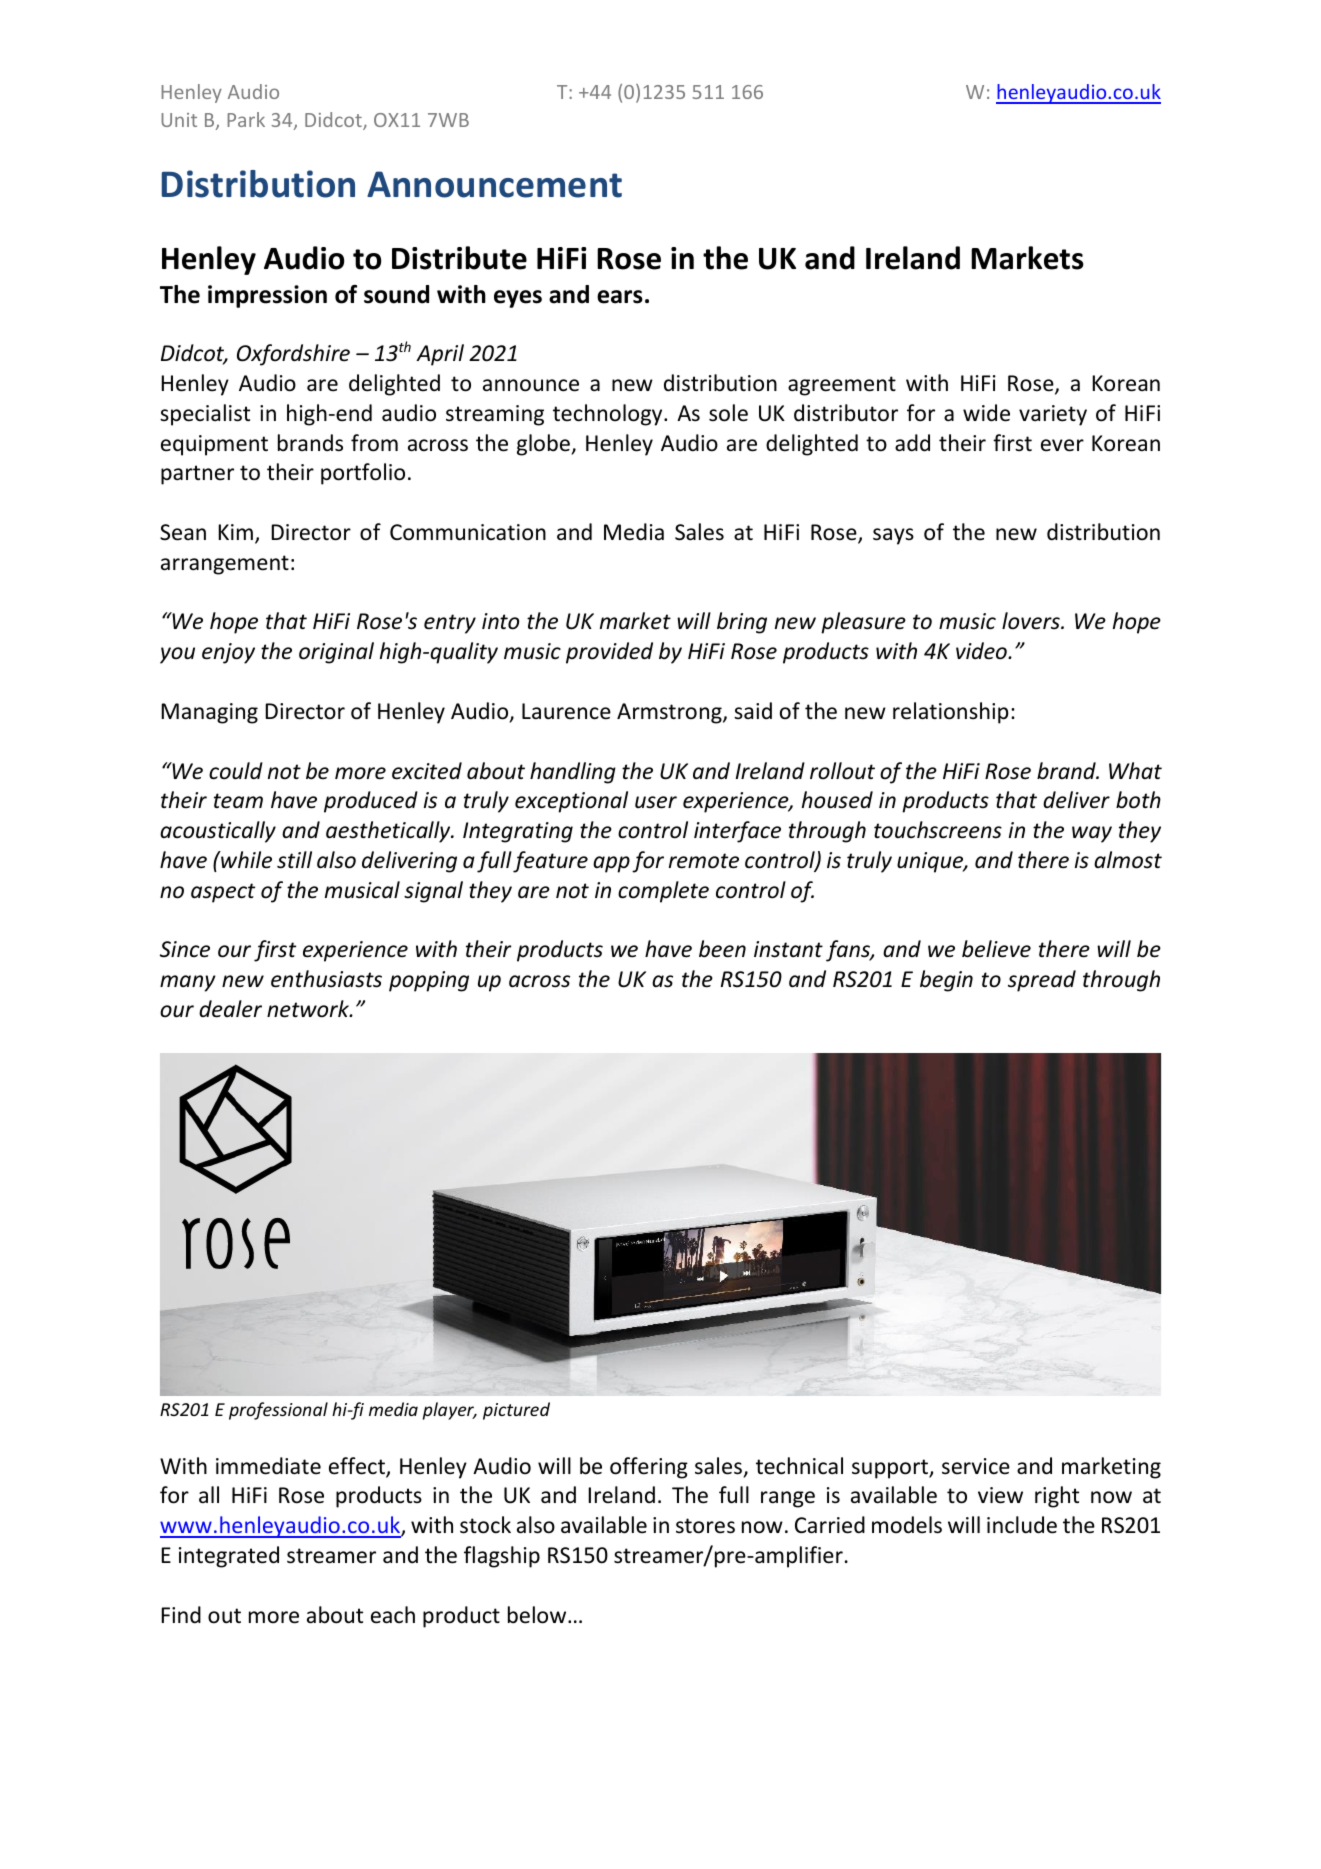 The height and width of the screenshot is (1869, 1321). What do you see at coordinates (986, 413) in the screenshot?
I see `wide` at bounding box center [986, 413].
